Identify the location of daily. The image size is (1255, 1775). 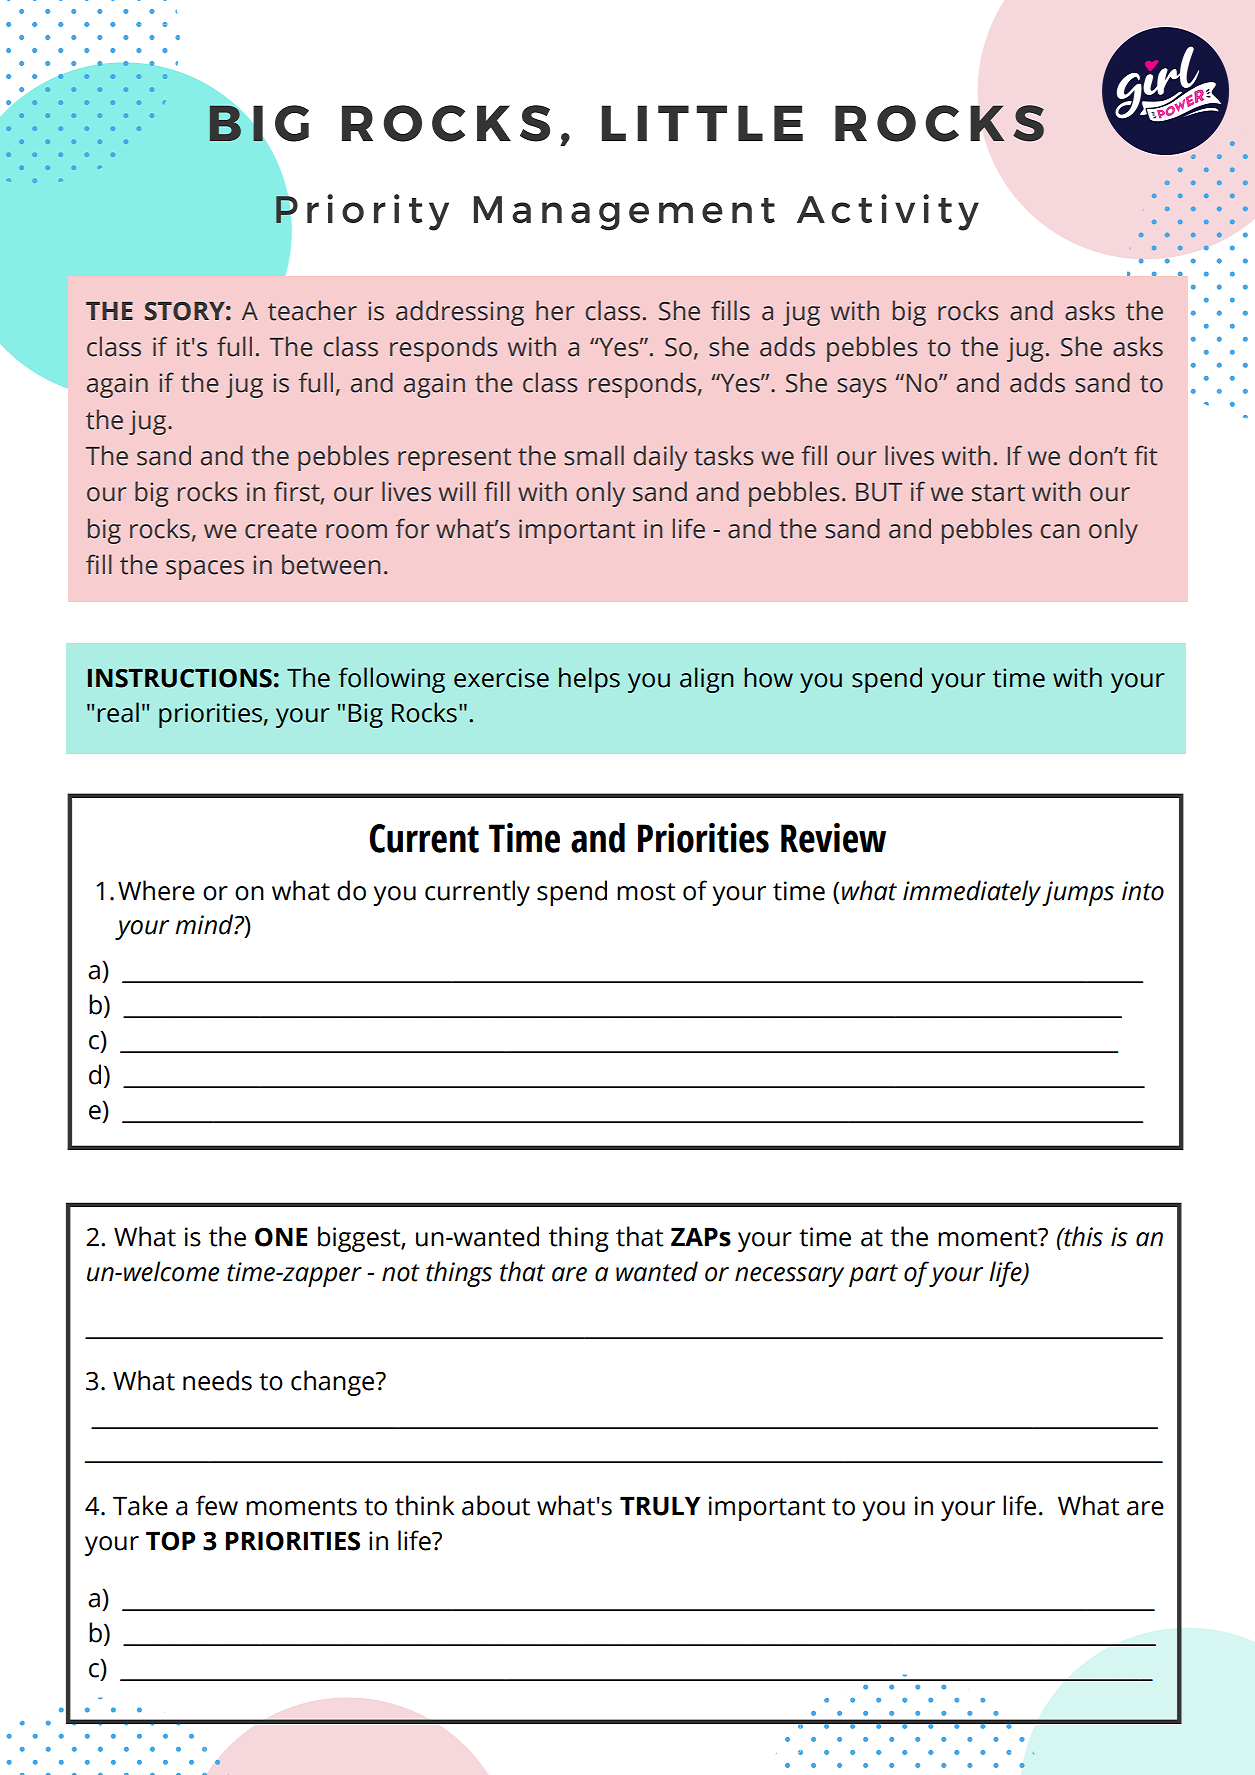
(660, 458).
